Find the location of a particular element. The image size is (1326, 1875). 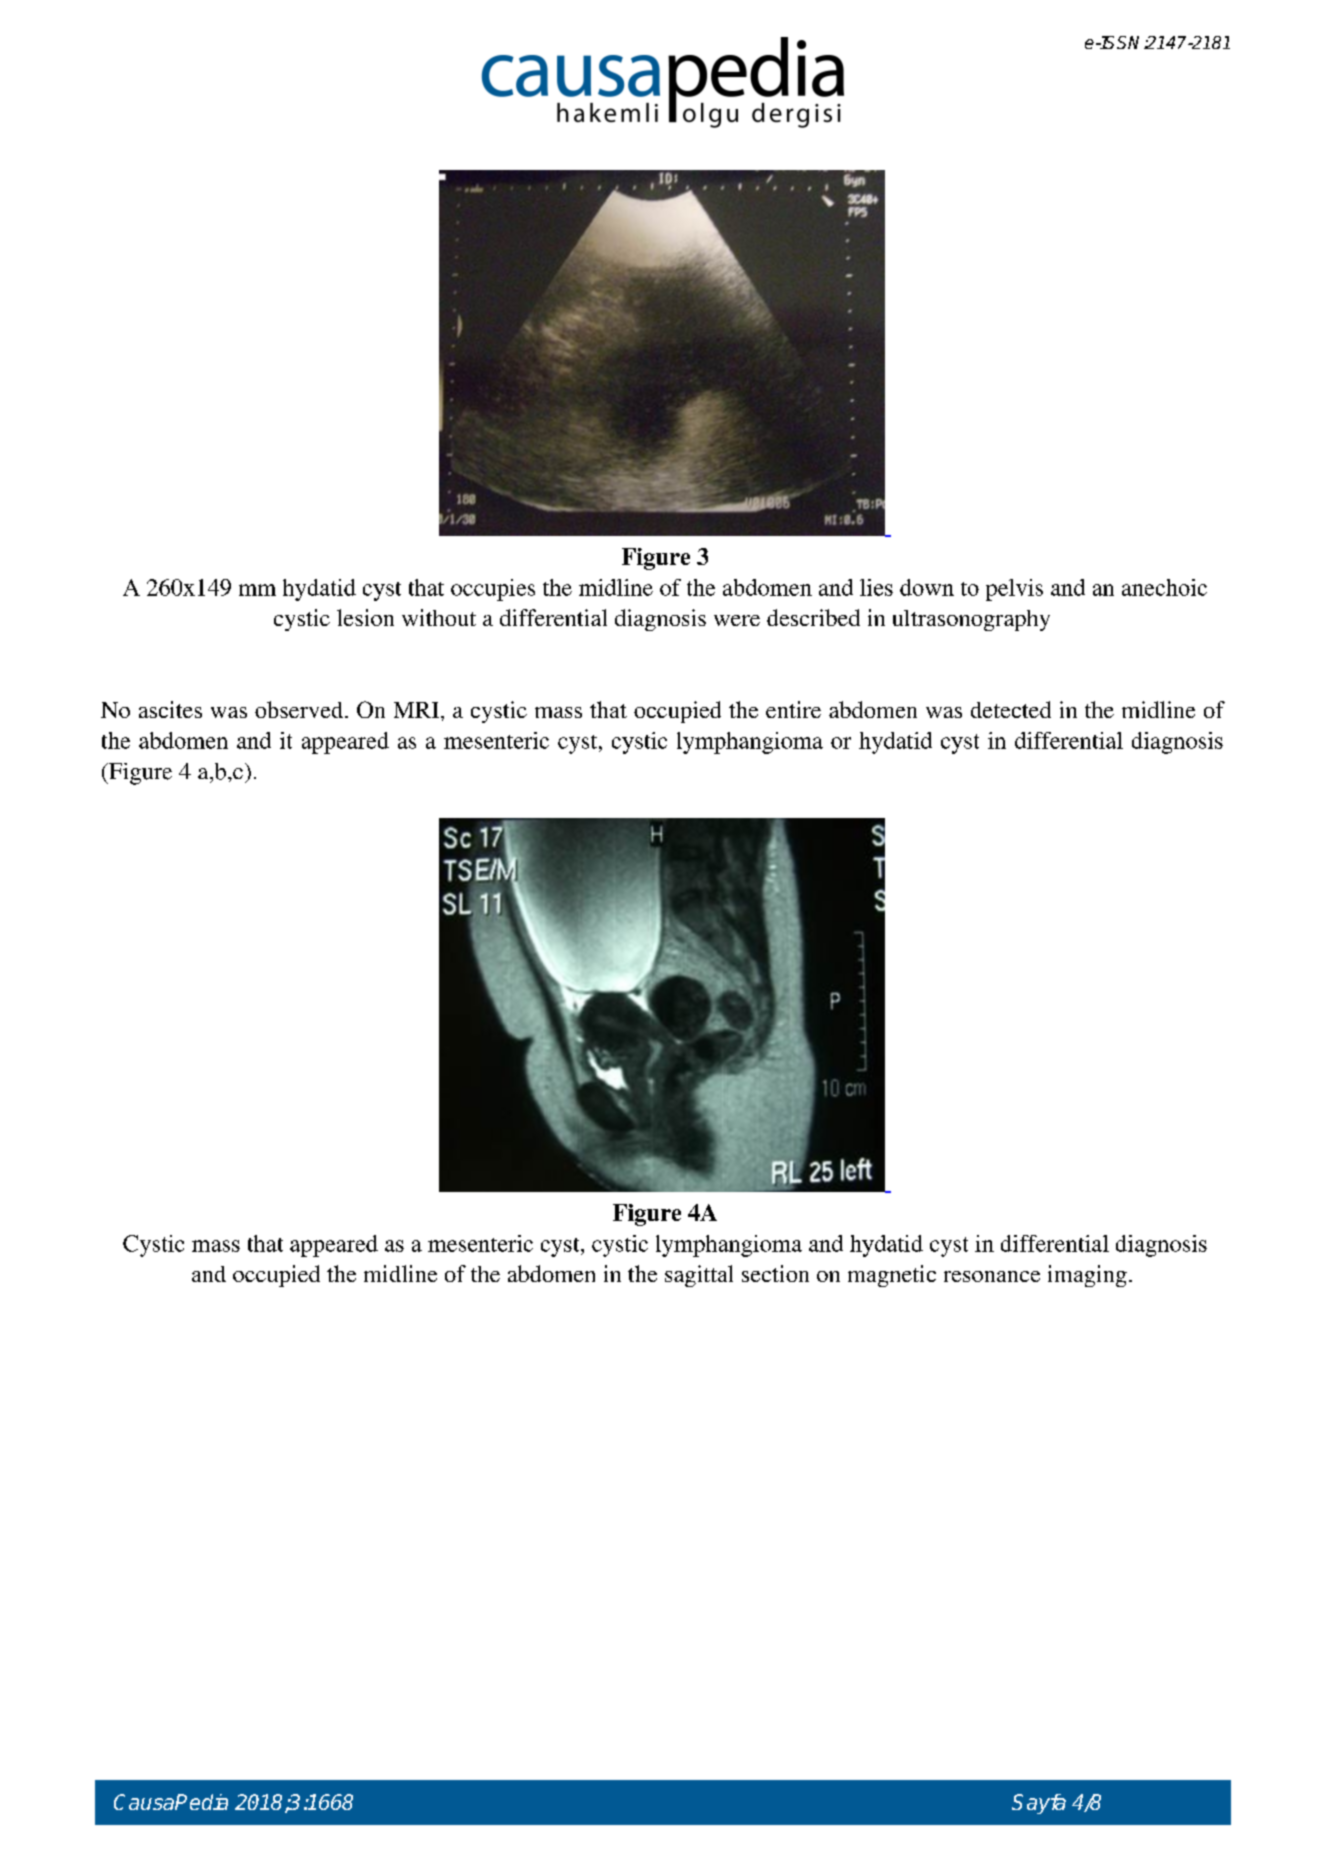

lesion is located at coordinates (365, 617).
